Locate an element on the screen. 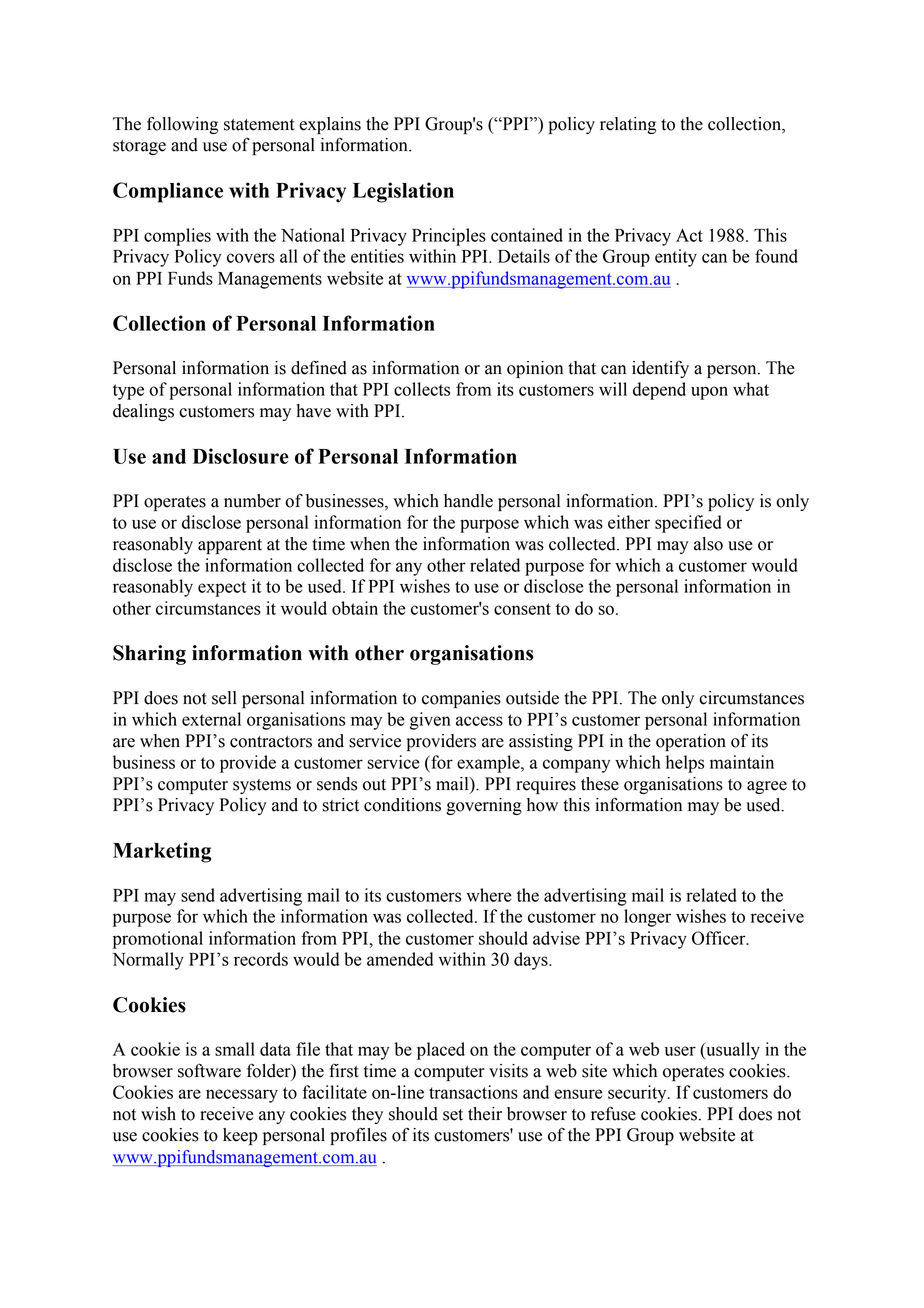 This screenshot has width=924, height=1308. following is located at coordinates (182, 125).
